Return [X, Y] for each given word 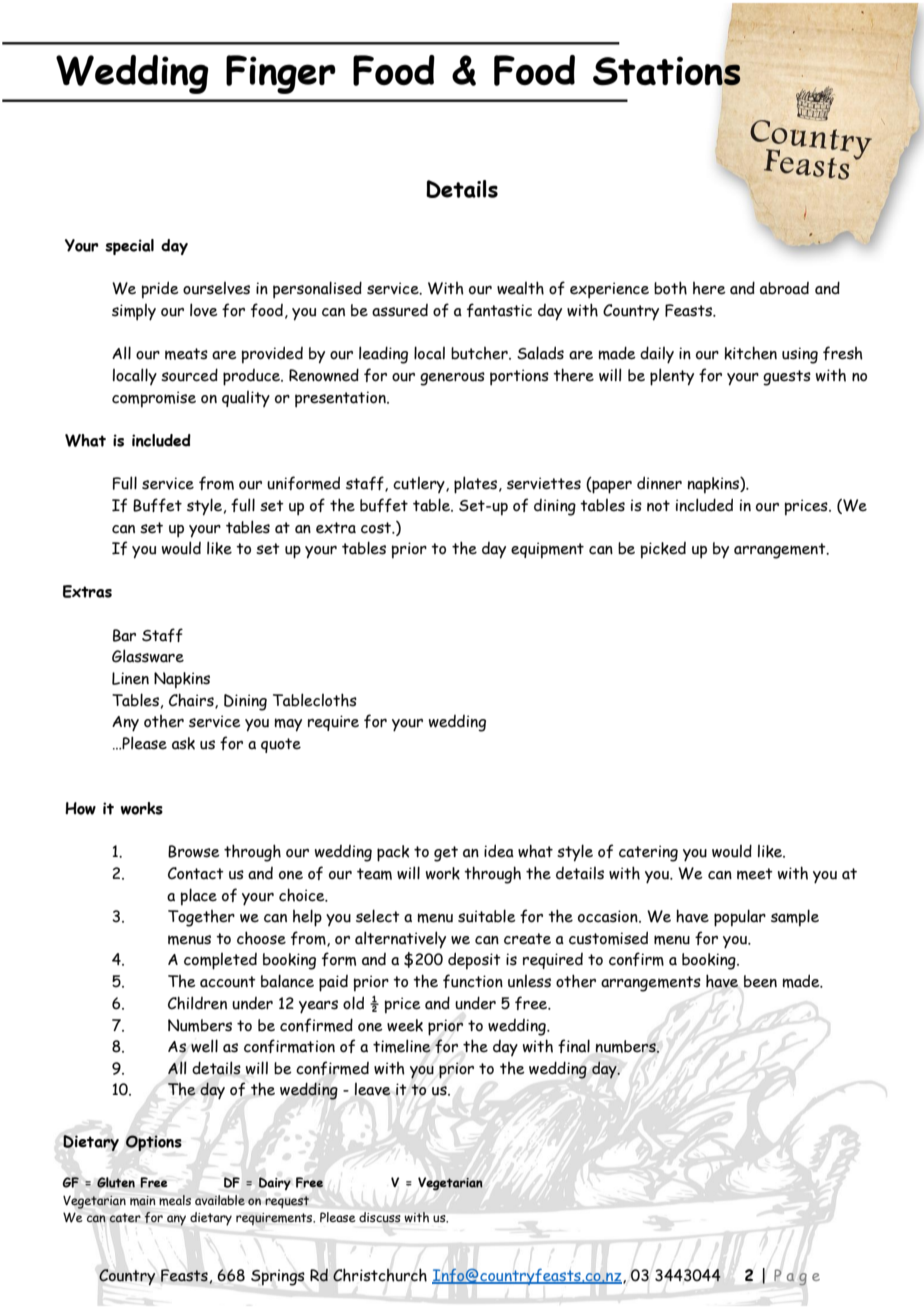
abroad [784, 288]
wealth [520, 288]
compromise [154, 399]
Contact [196, 873]
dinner [659, 483]
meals [175, 1200]
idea [499, 851]
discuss [379, 1217]
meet [755, 874]
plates [477, 485]
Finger [281, 74]
